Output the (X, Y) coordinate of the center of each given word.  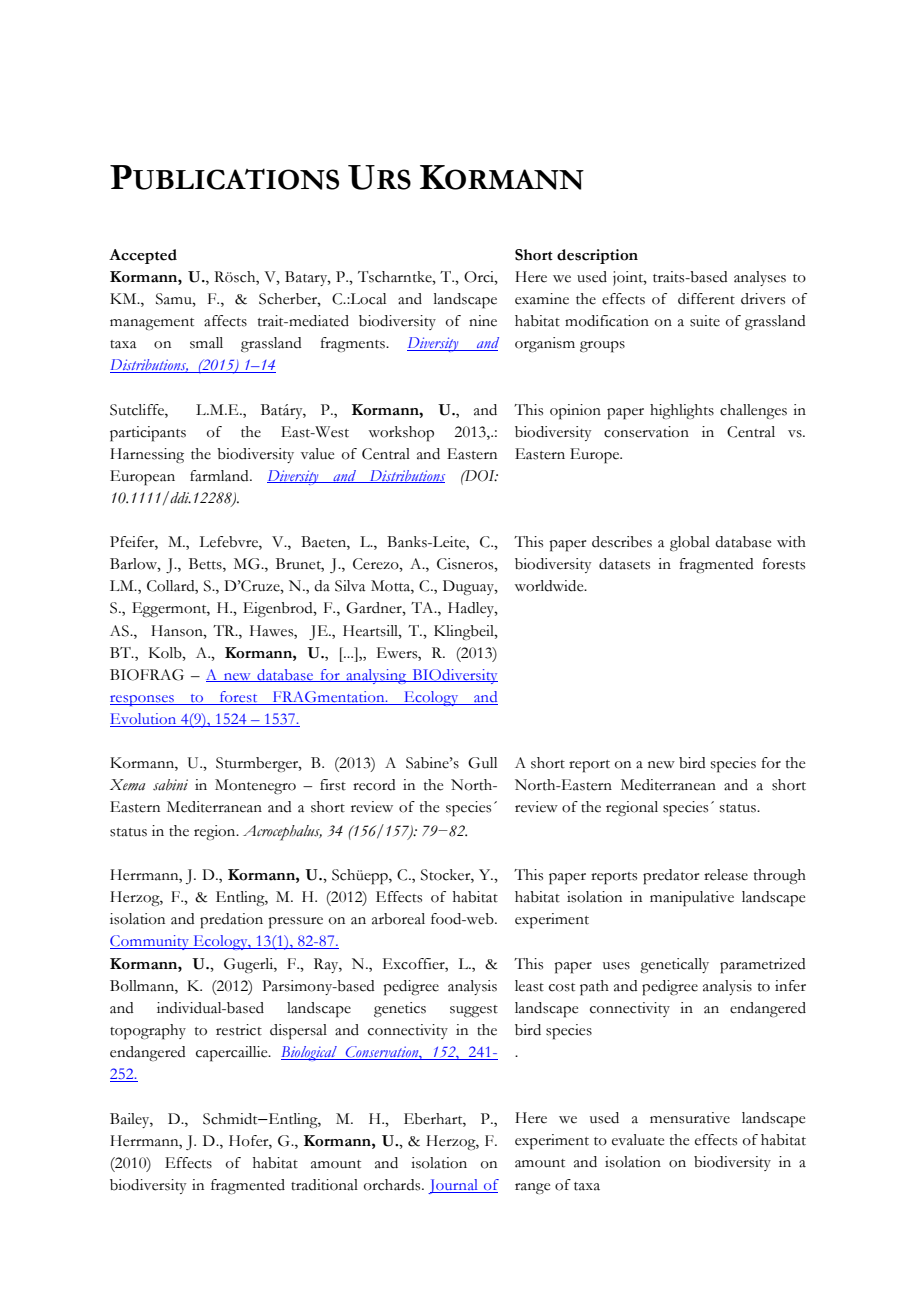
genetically (674, 965)
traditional (324, 1185)
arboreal (398, 919)
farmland (220, 476)
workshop (401, 434)
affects (225, 321)
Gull (482, 763)
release (726, 875)
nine (483, 321)
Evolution (144, 720)
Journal (454, 1186)
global (690, 544)
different (706, 299)
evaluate (638, 1140)
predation (231, 921)
